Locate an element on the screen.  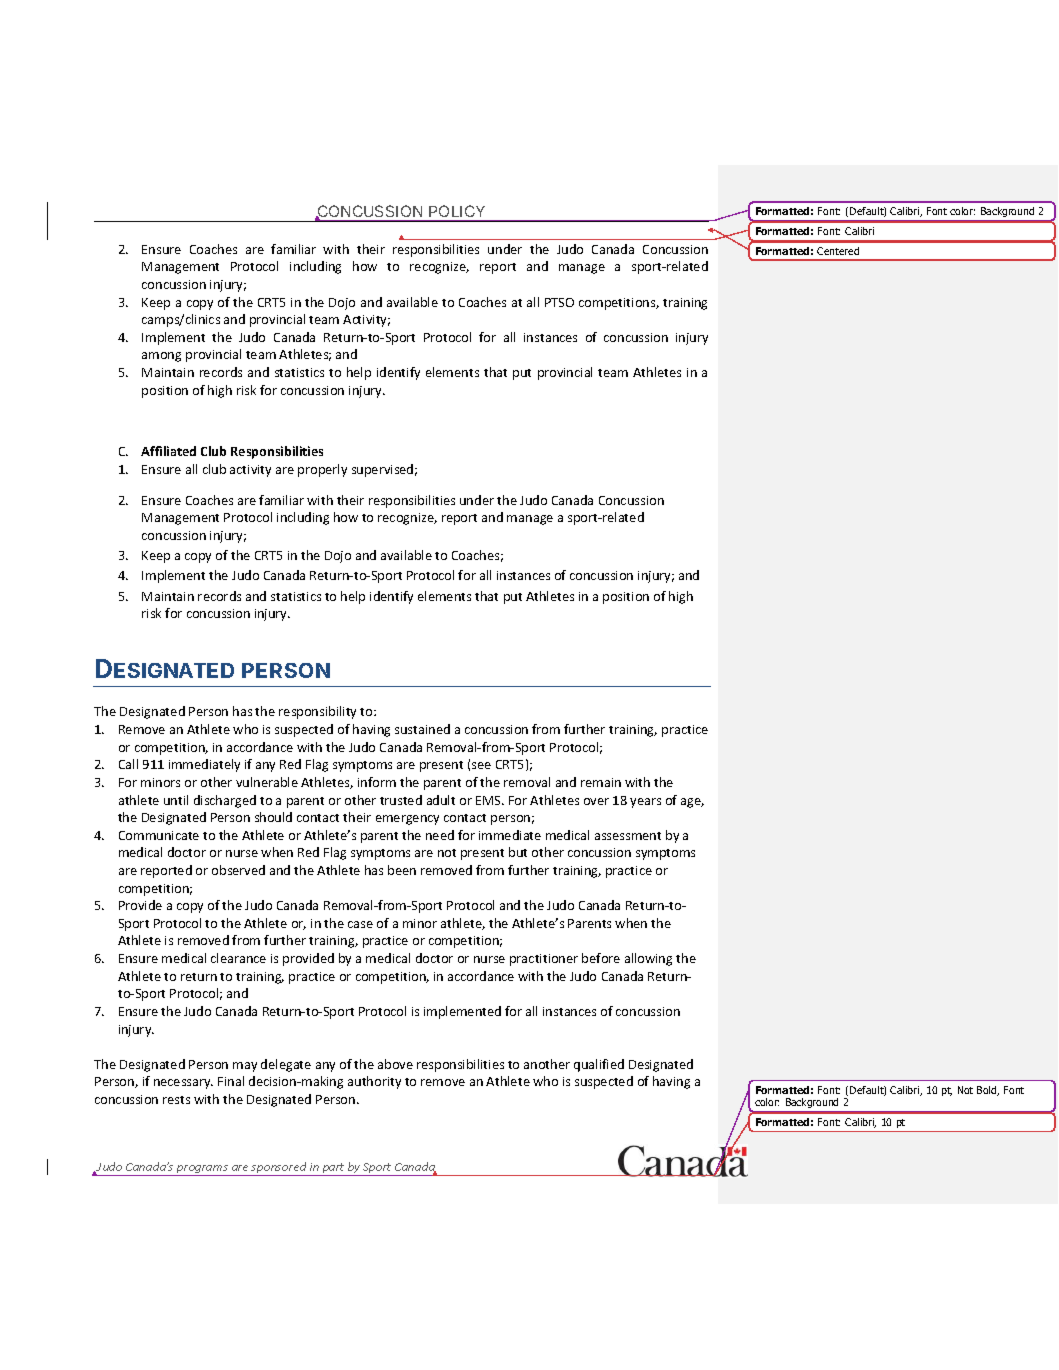
but is located at coordinates (518, 852).
